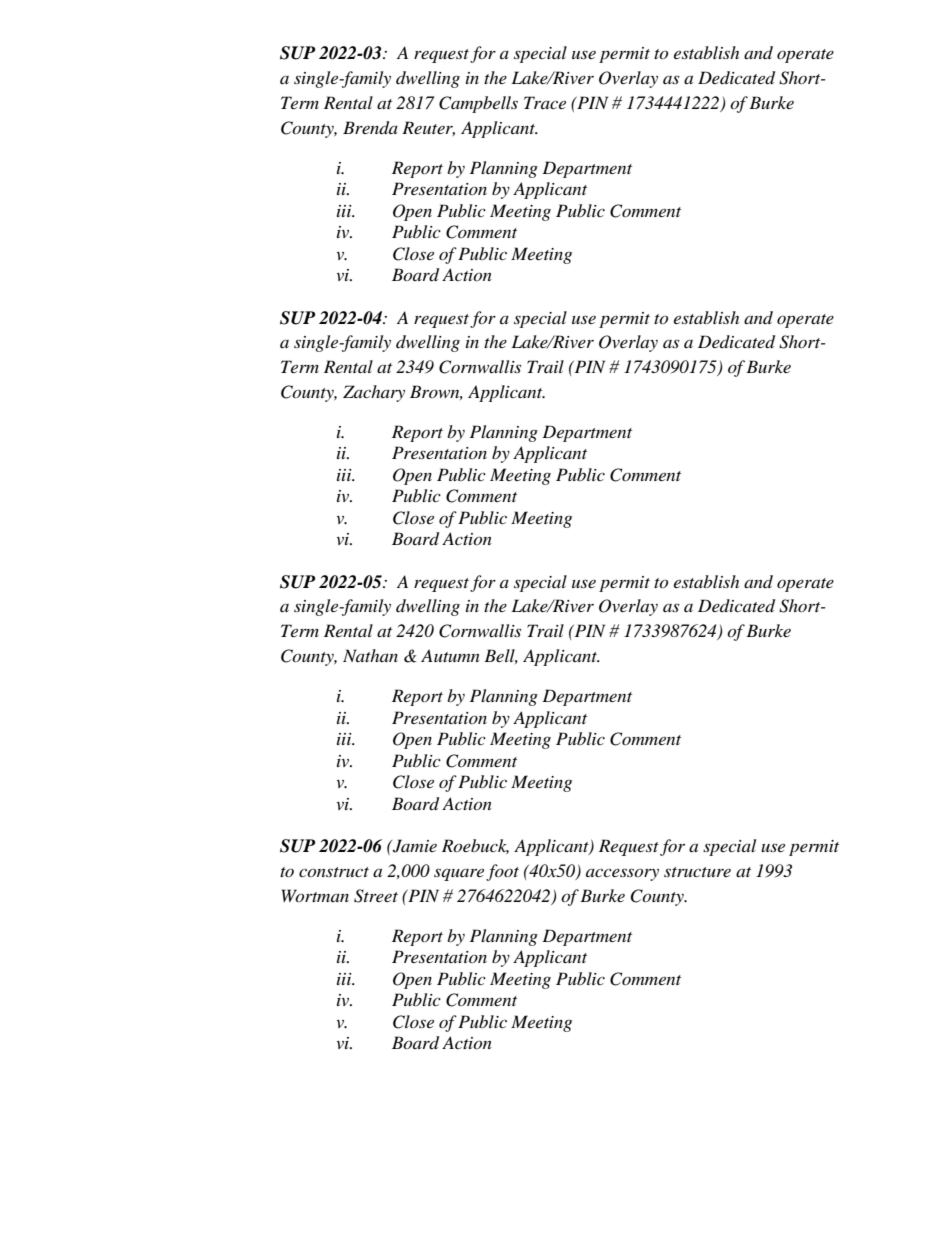  I want to click on Zachary, so click(374, 393).
